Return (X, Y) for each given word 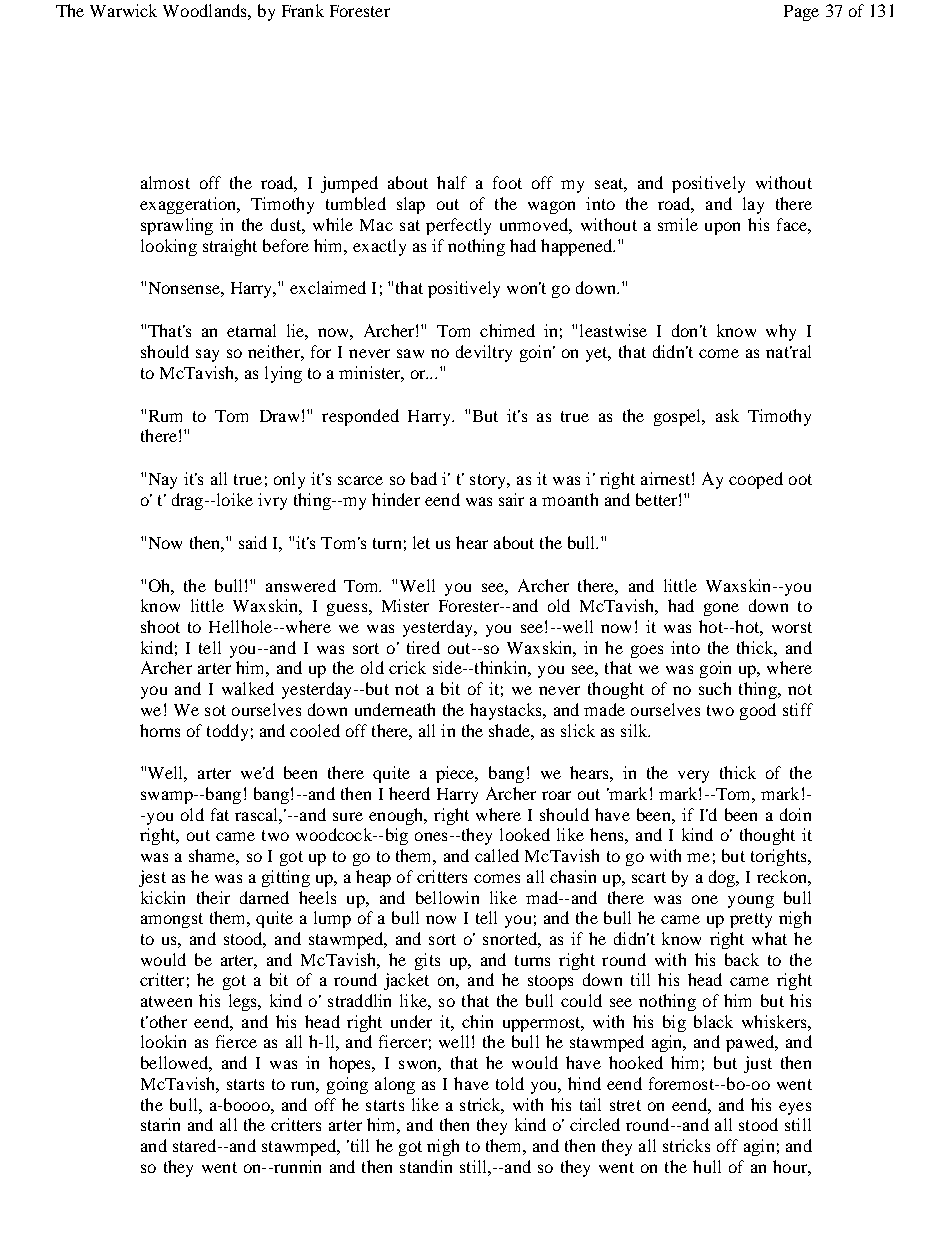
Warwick (123, 10)
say (207, 355)
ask (727, 415)
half (452, 182)
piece (456, 774)
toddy (227, 732)
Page (801, 13)
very (693, 776)
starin (160, 1124)
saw (410, 353)
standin (426, 1166)
